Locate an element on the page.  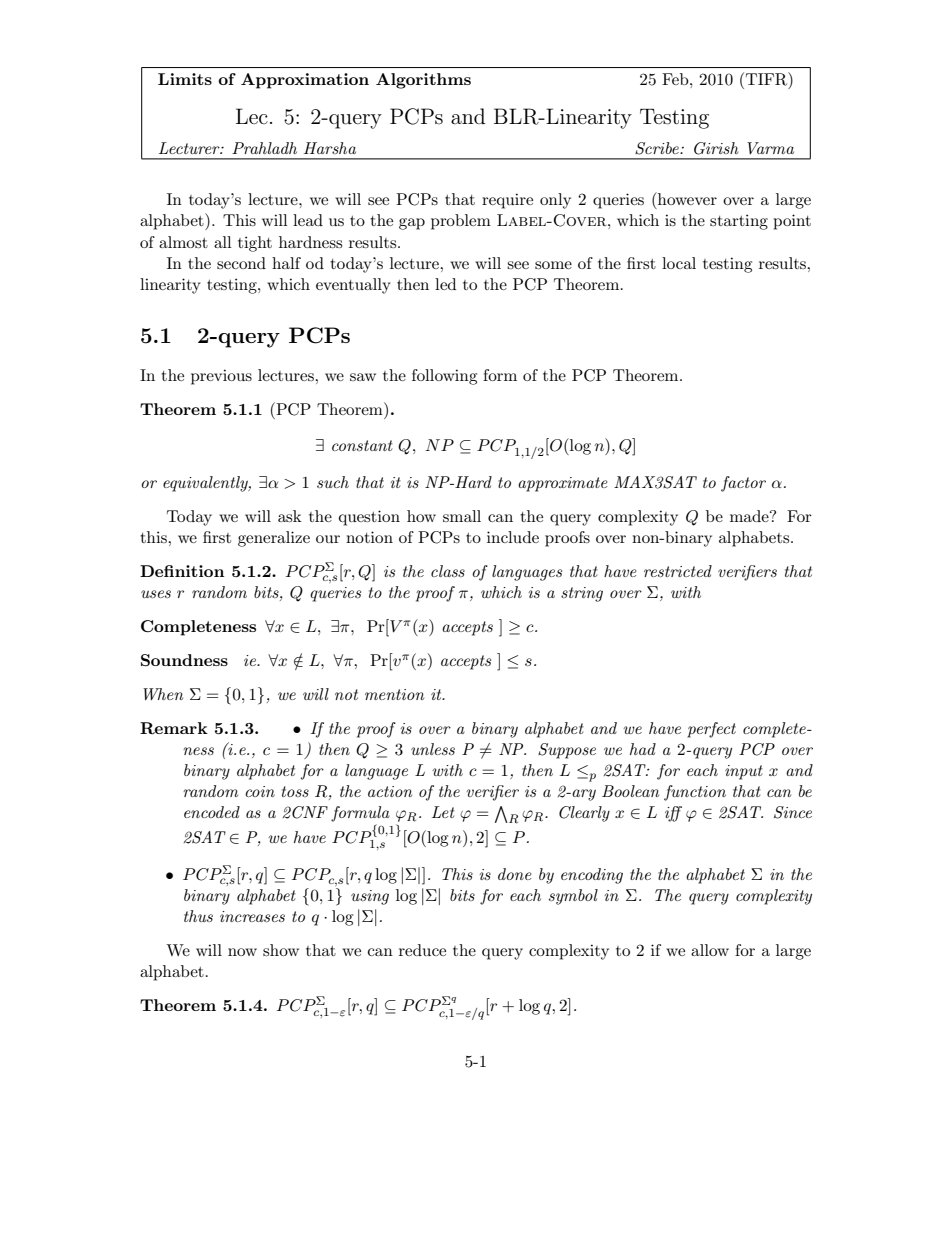
Limits is located at coordinates (185, 79).
